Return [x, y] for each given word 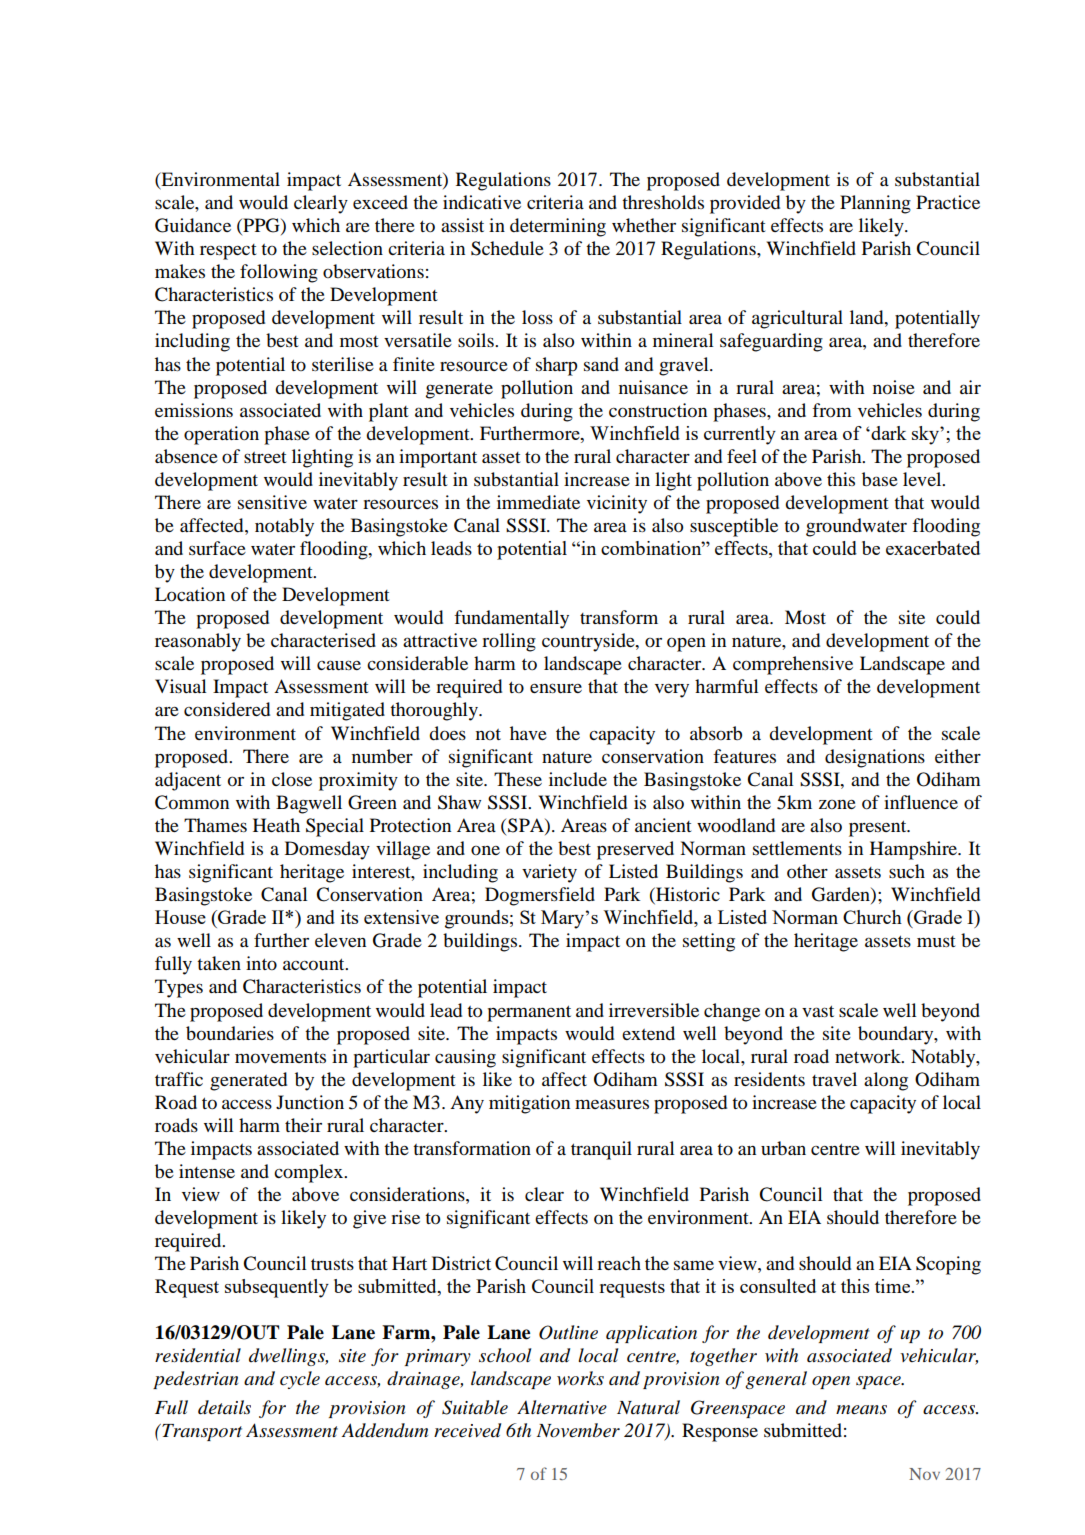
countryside [589, 642]
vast [818, 1011]
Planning [875, 204]
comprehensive [793, 665]
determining [558, 227]
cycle [300, 1380]
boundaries [230, 1033]
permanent [529, 1013]
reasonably [198, 642]
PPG [261, 226]
